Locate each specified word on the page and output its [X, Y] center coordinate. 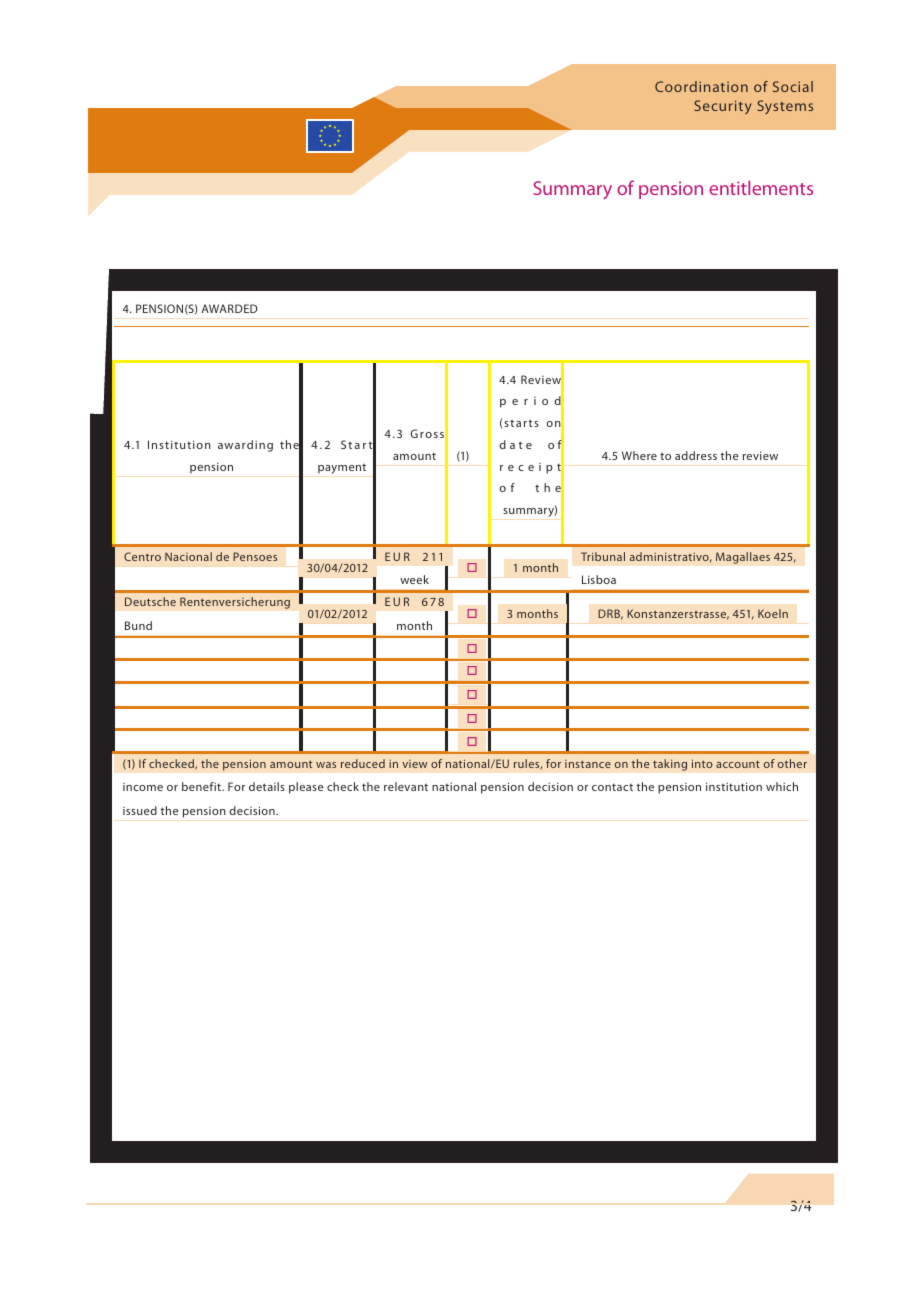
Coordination [701, 86]
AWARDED [229, 308]
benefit [203, 786]
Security [723, 107]
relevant [406, 786]
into [702, 763]
